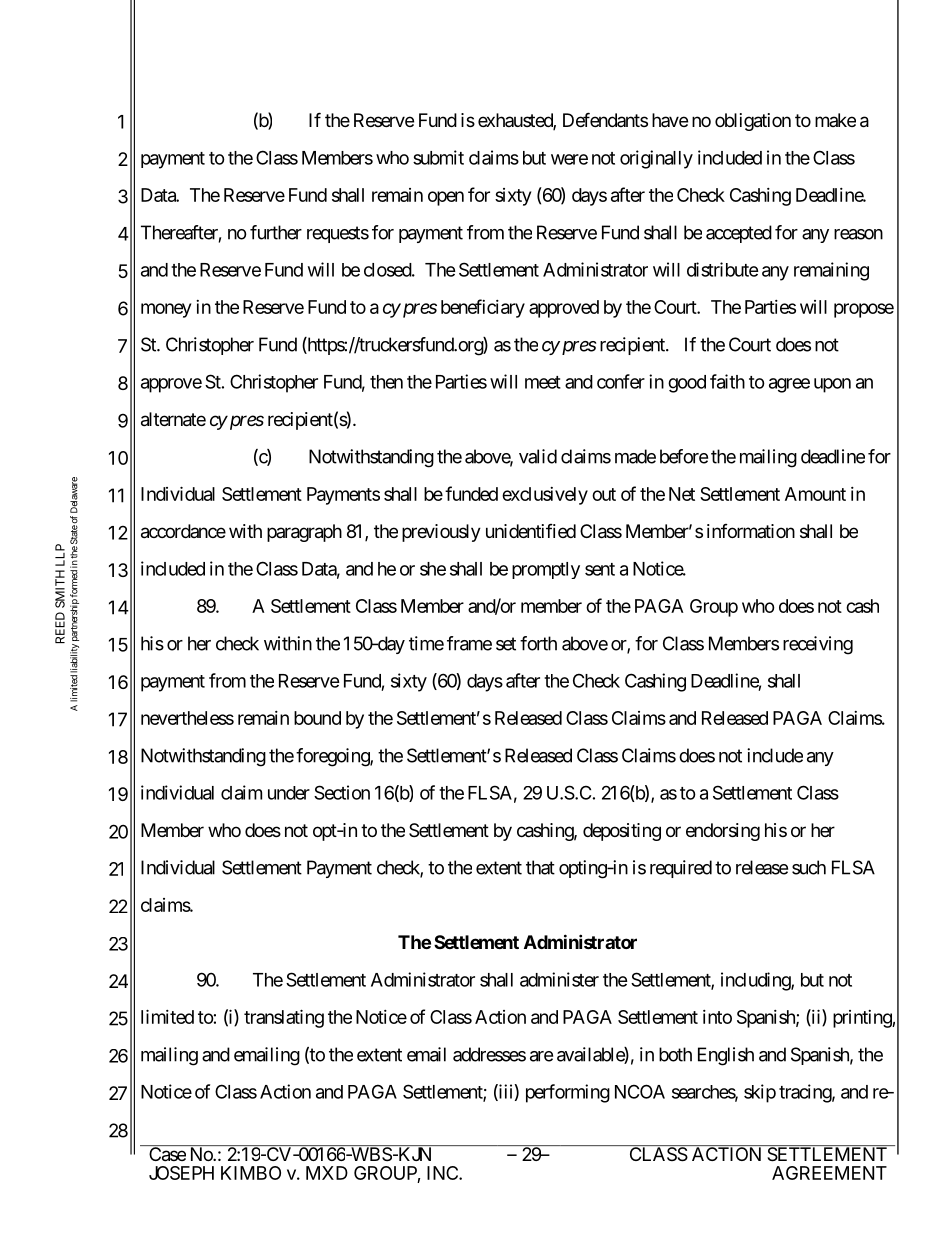  What do you see at coordinates (753, 122) in the screenshot?
I see `obligation` at bounding box center [753, 122].
